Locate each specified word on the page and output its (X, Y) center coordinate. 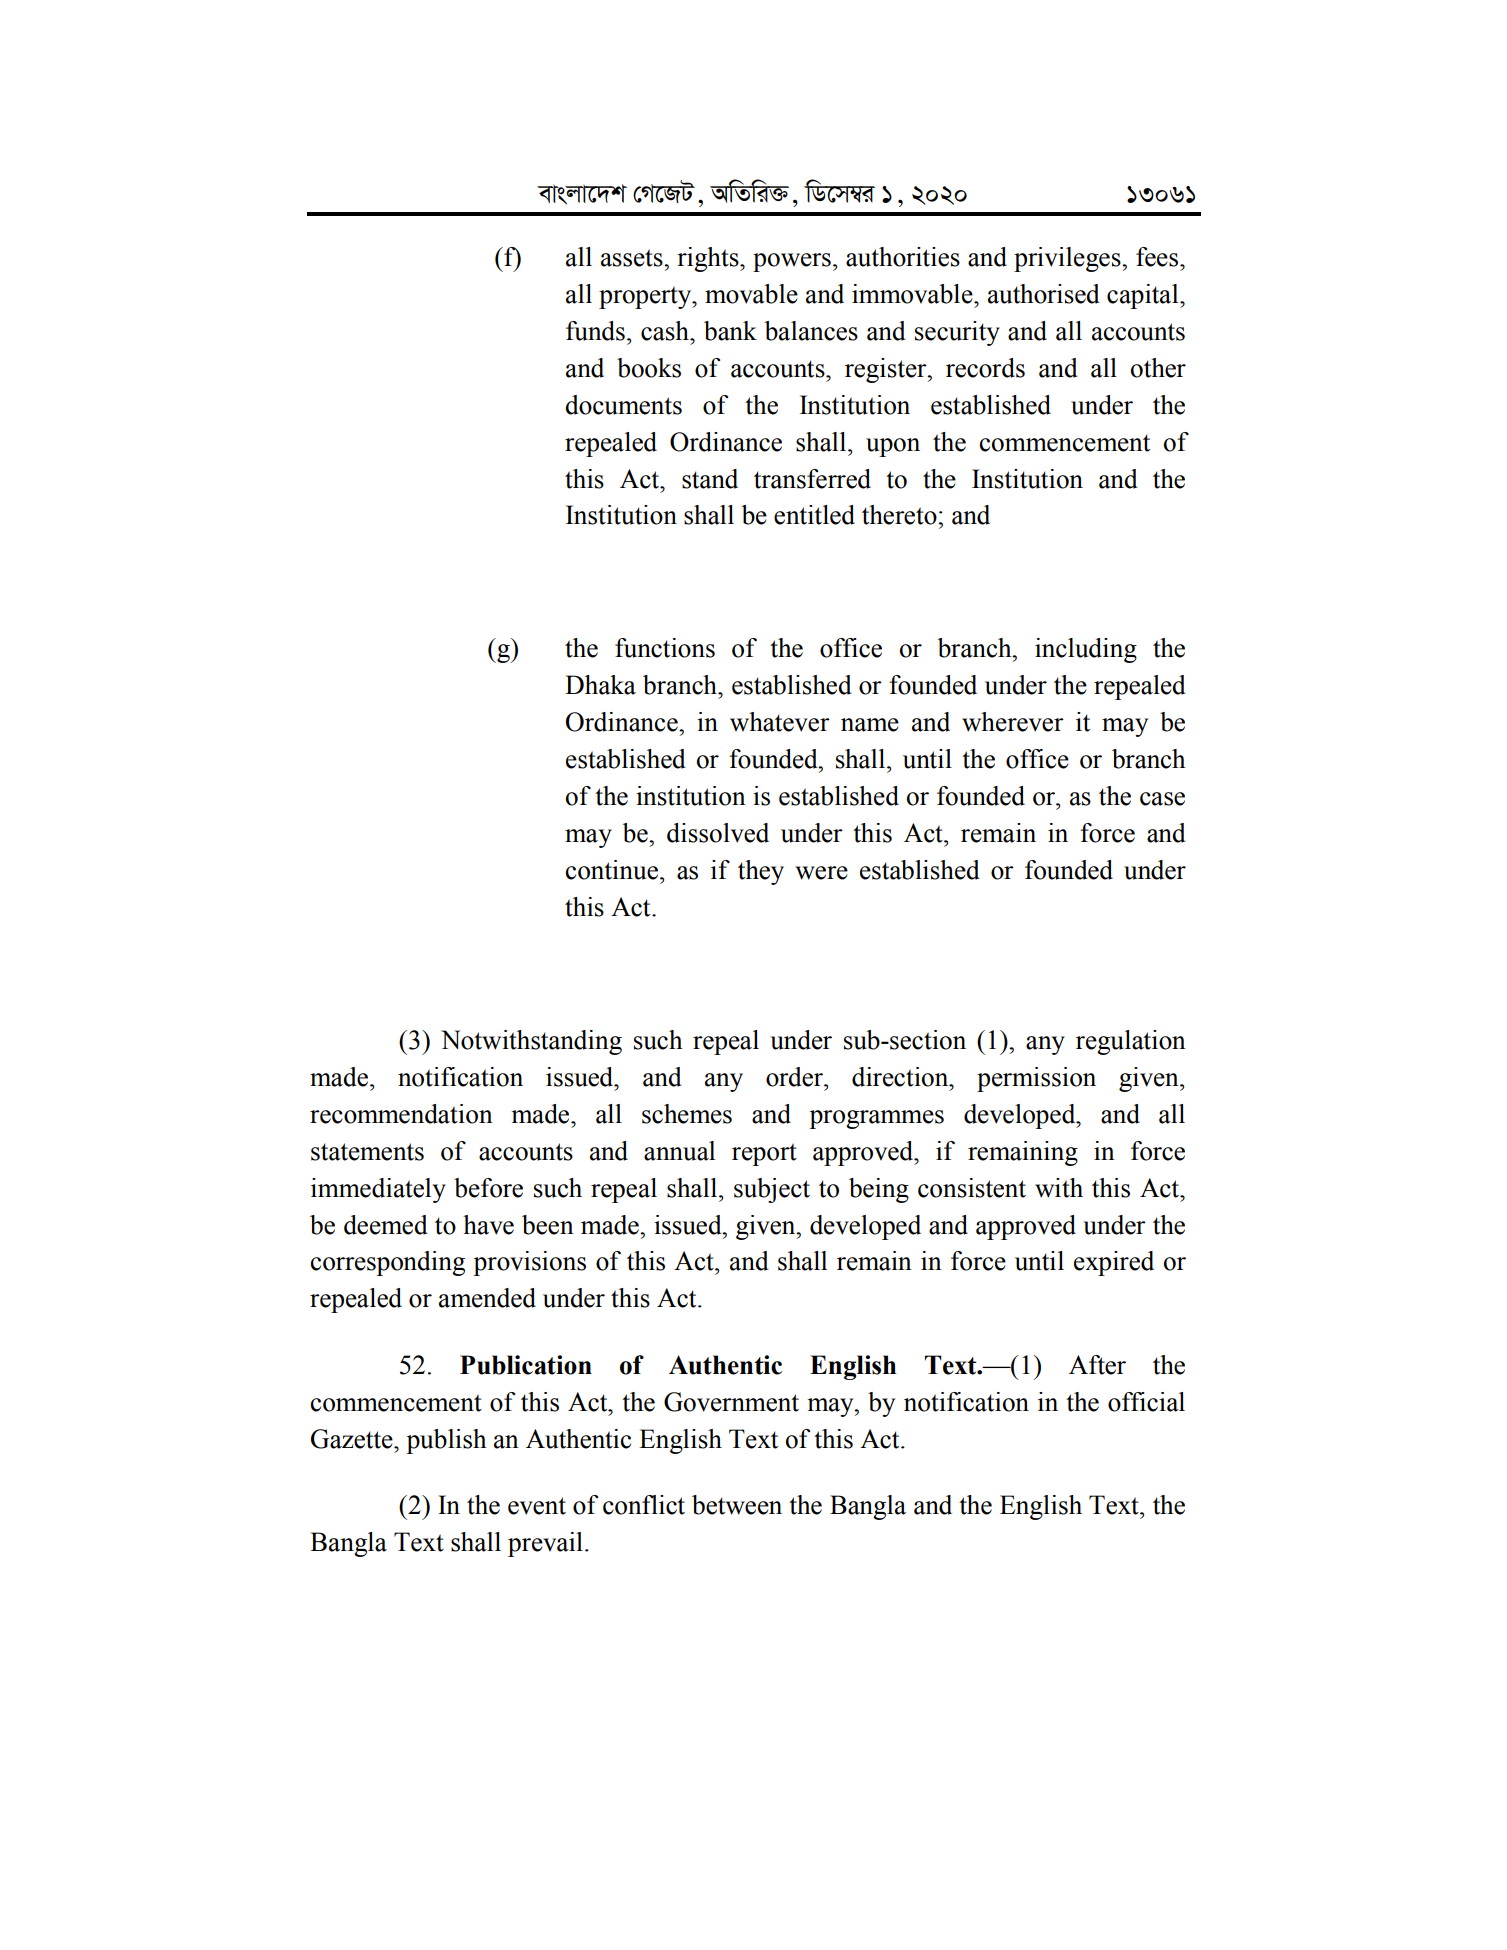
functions (665, 648)
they (761, 872)
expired (1114, 1263)
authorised (1044, 294)
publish (446, 1441)
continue (613, 870)
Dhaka (600, 685)
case (1162, 799)
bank (730, 331)
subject (772, 1190)
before (488, 1188)
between (737, 1505)
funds (595, 331)
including (1086, 650)
